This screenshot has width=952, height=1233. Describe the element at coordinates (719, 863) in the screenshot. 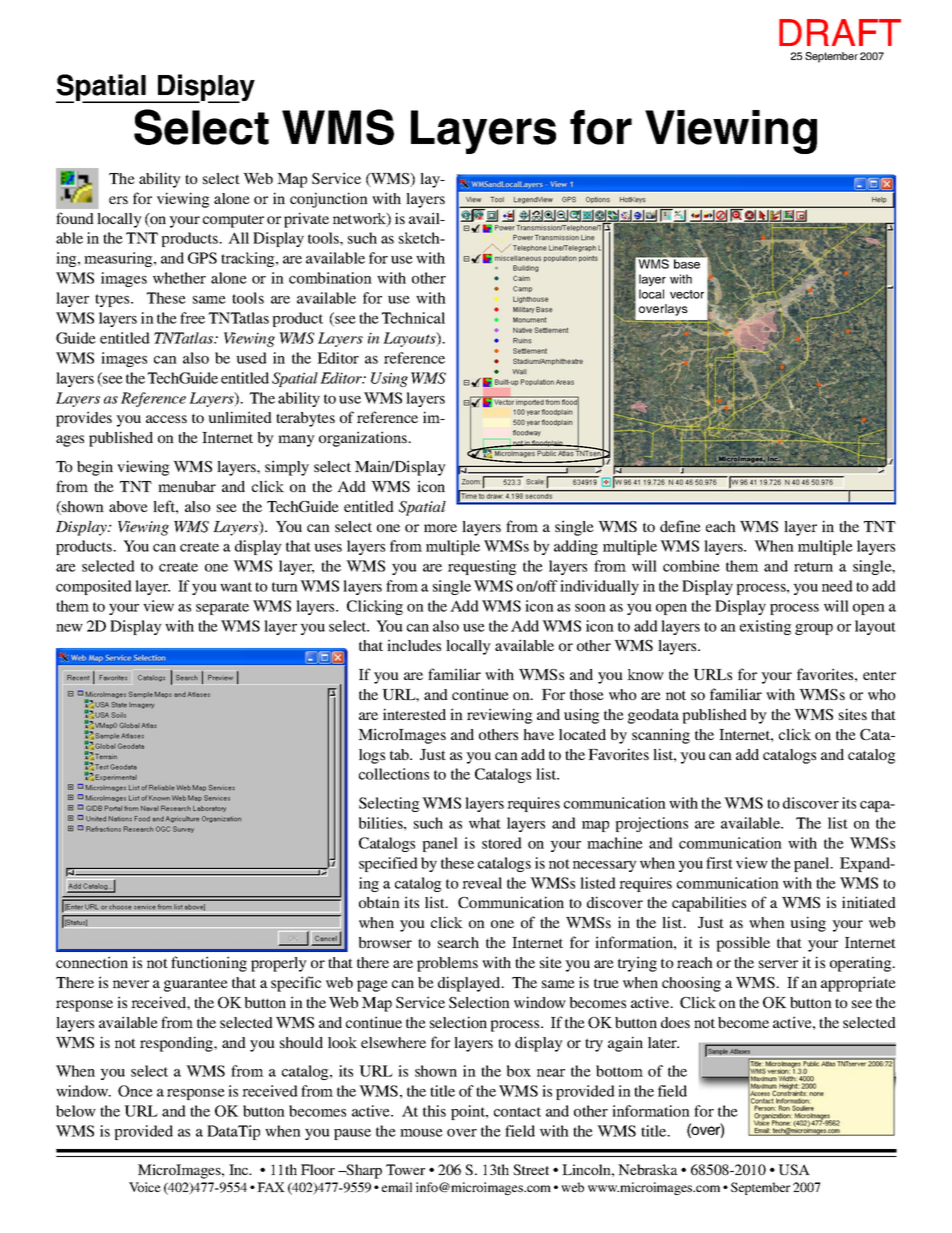

I see `first` at that location.
